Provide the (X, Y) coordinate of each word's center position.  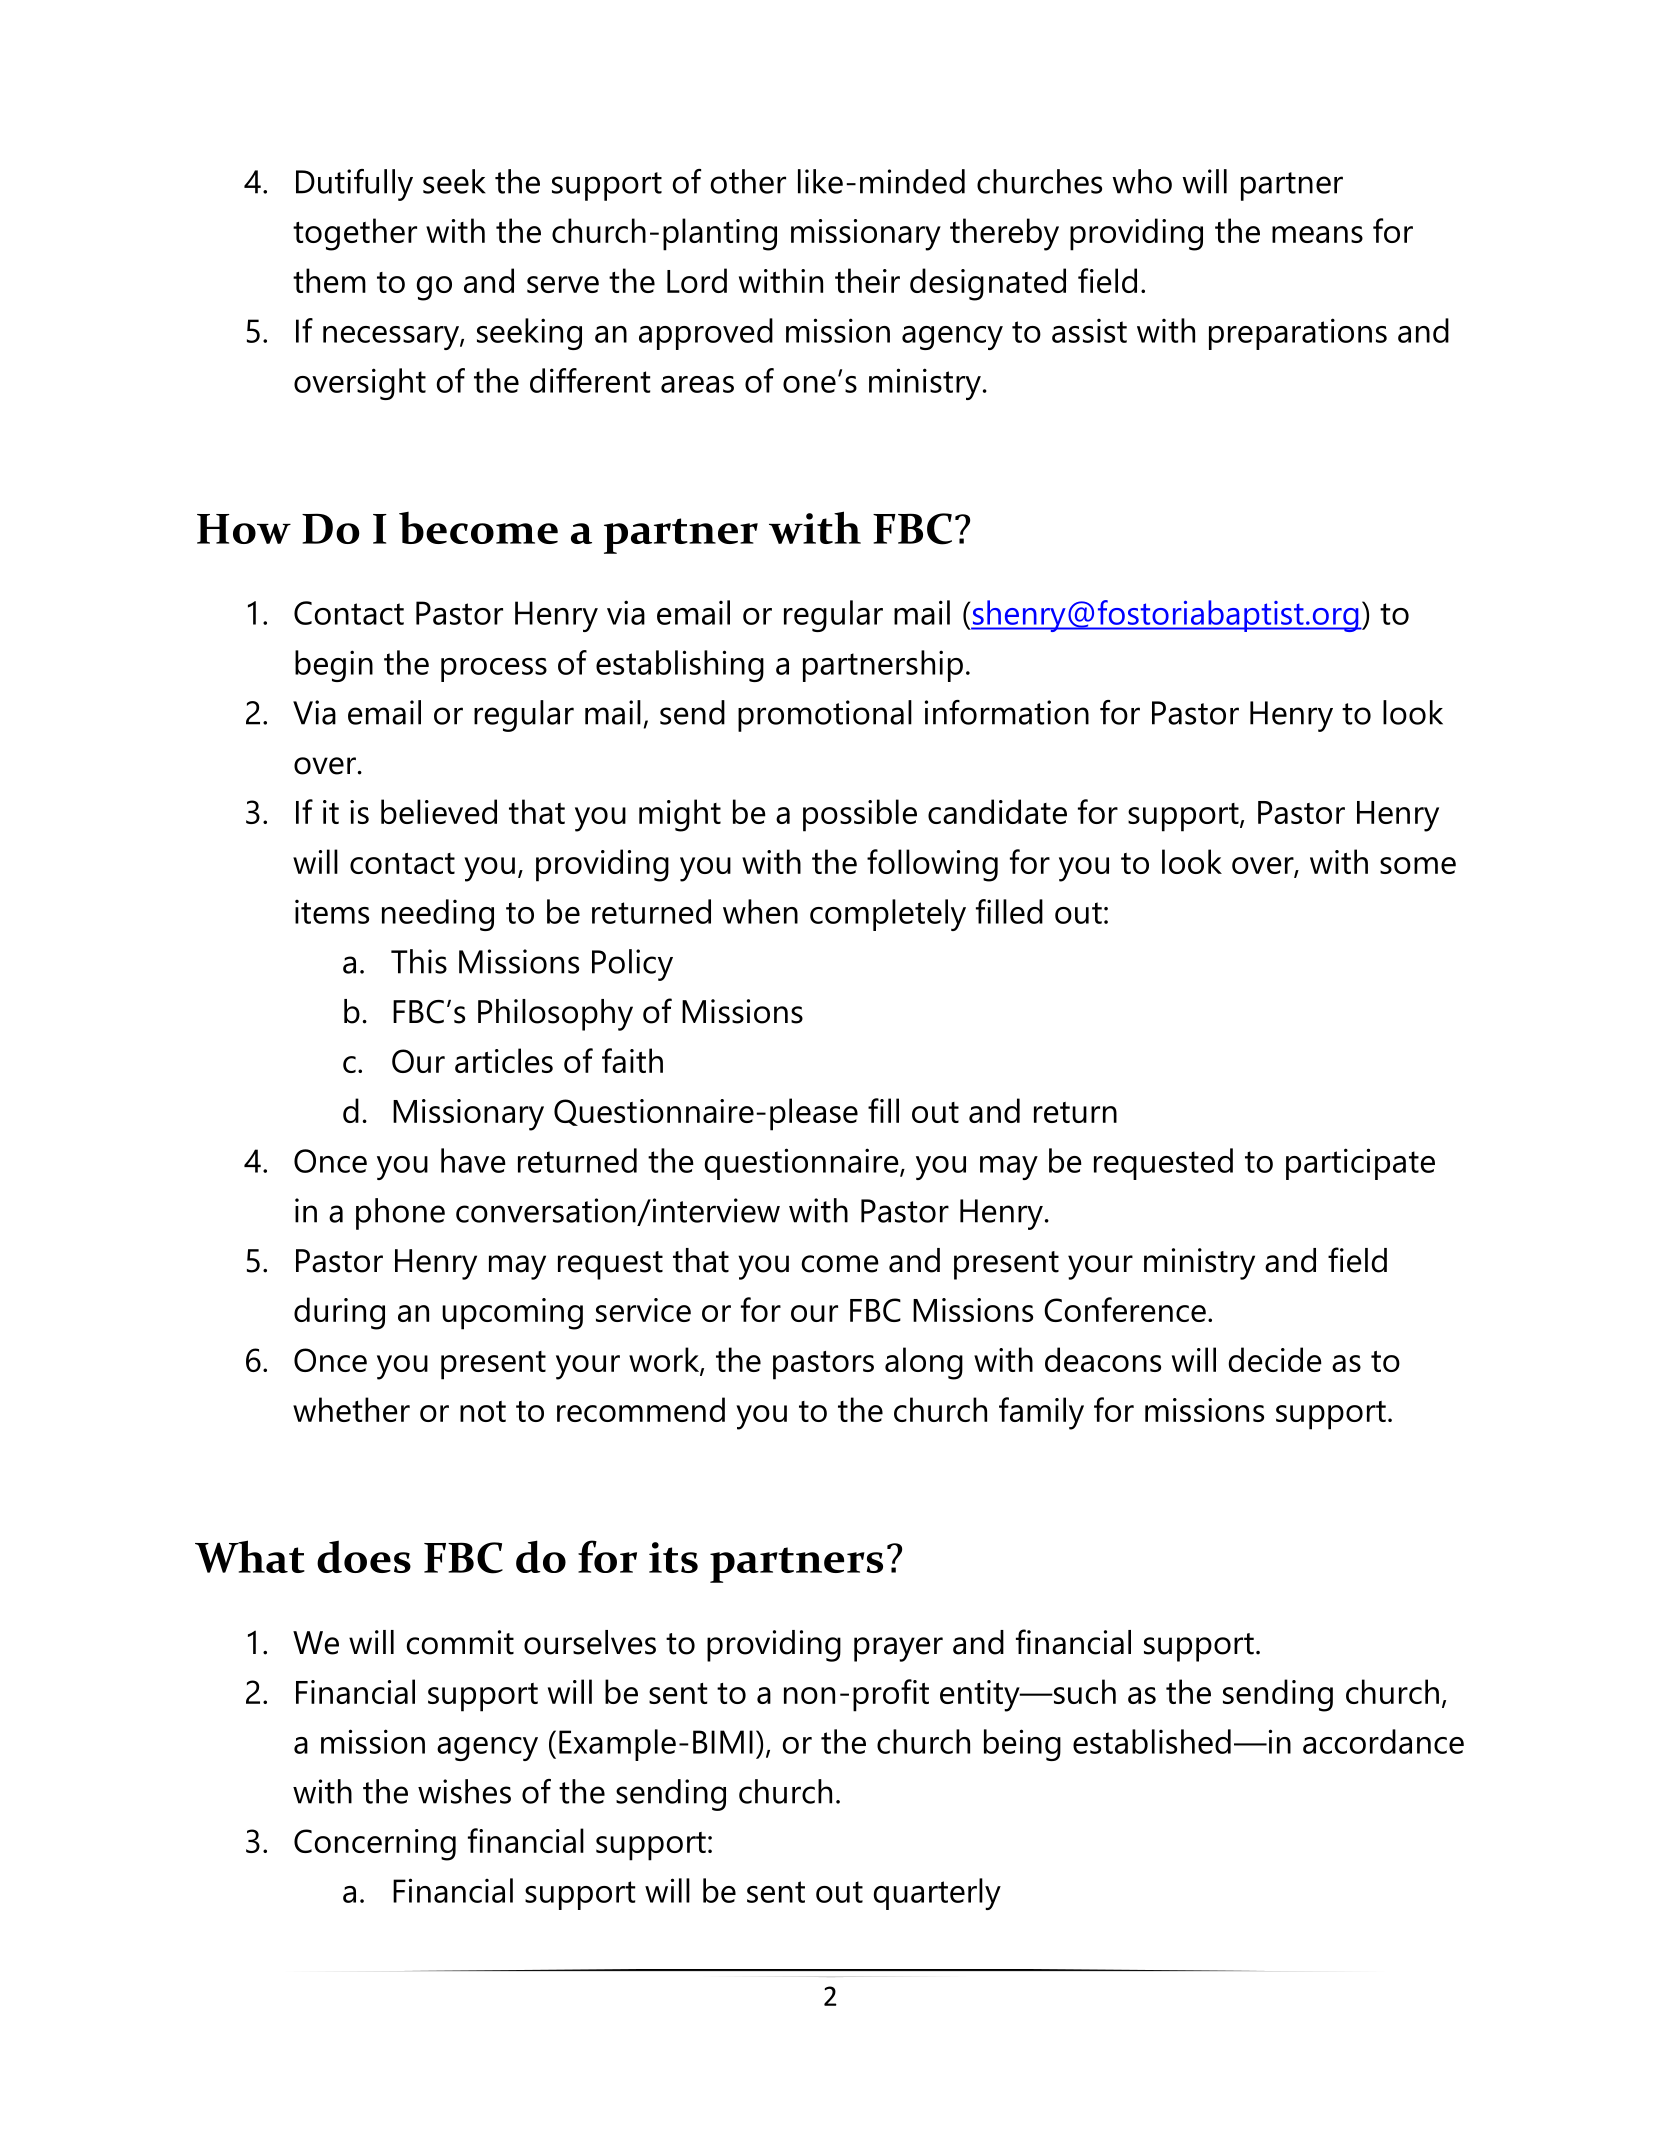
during (339, 1313)
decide (1275, 1359)
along (924, 1363)
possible (860, 815)
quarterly (937, 1894)
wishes (464, 1791)
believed (439, 811)
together (355, 234)
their (867, 280)
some (1418, 865)
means (1317, 234)
